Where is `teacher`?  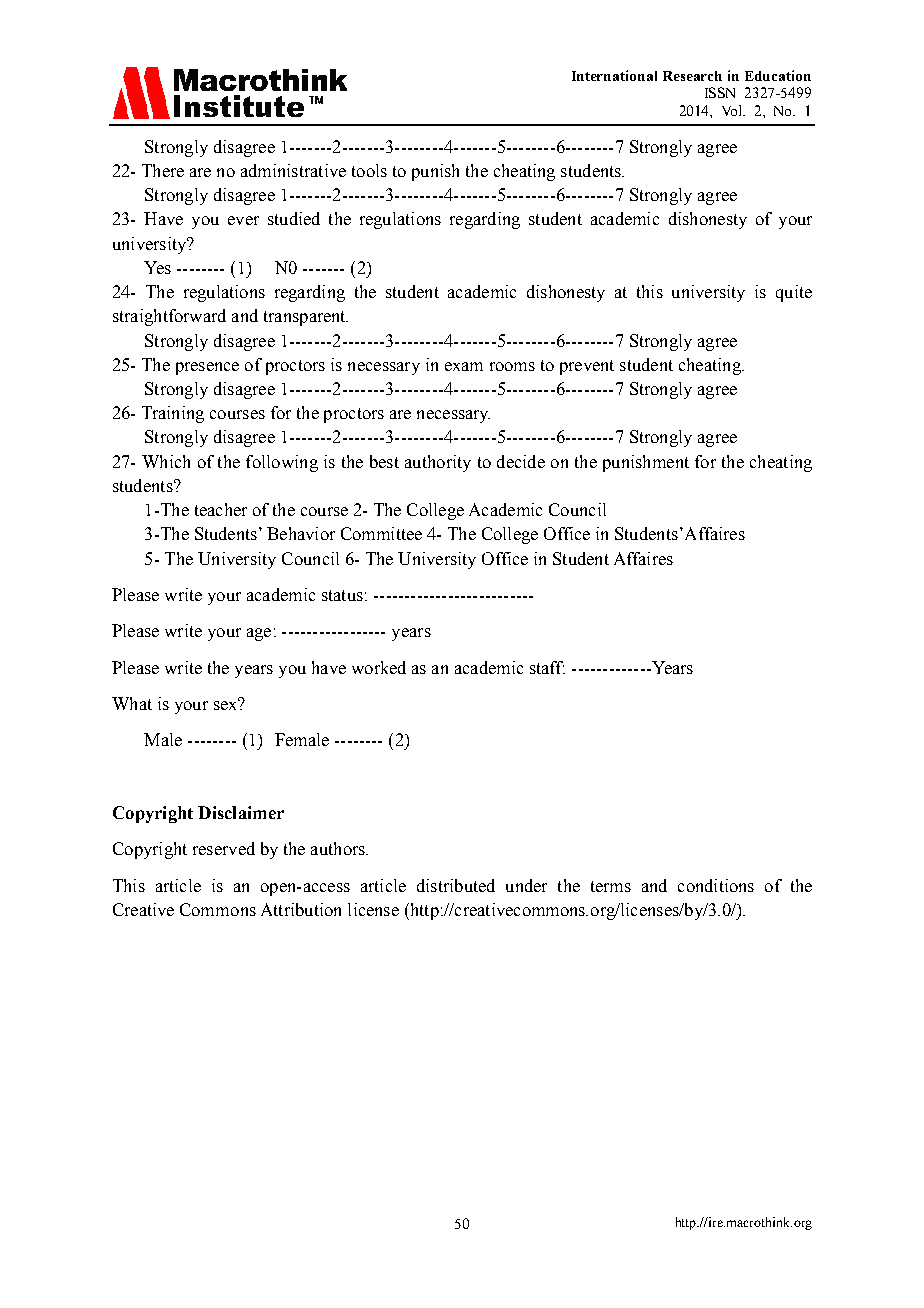
teacher is located at coordinates (221, 509).
